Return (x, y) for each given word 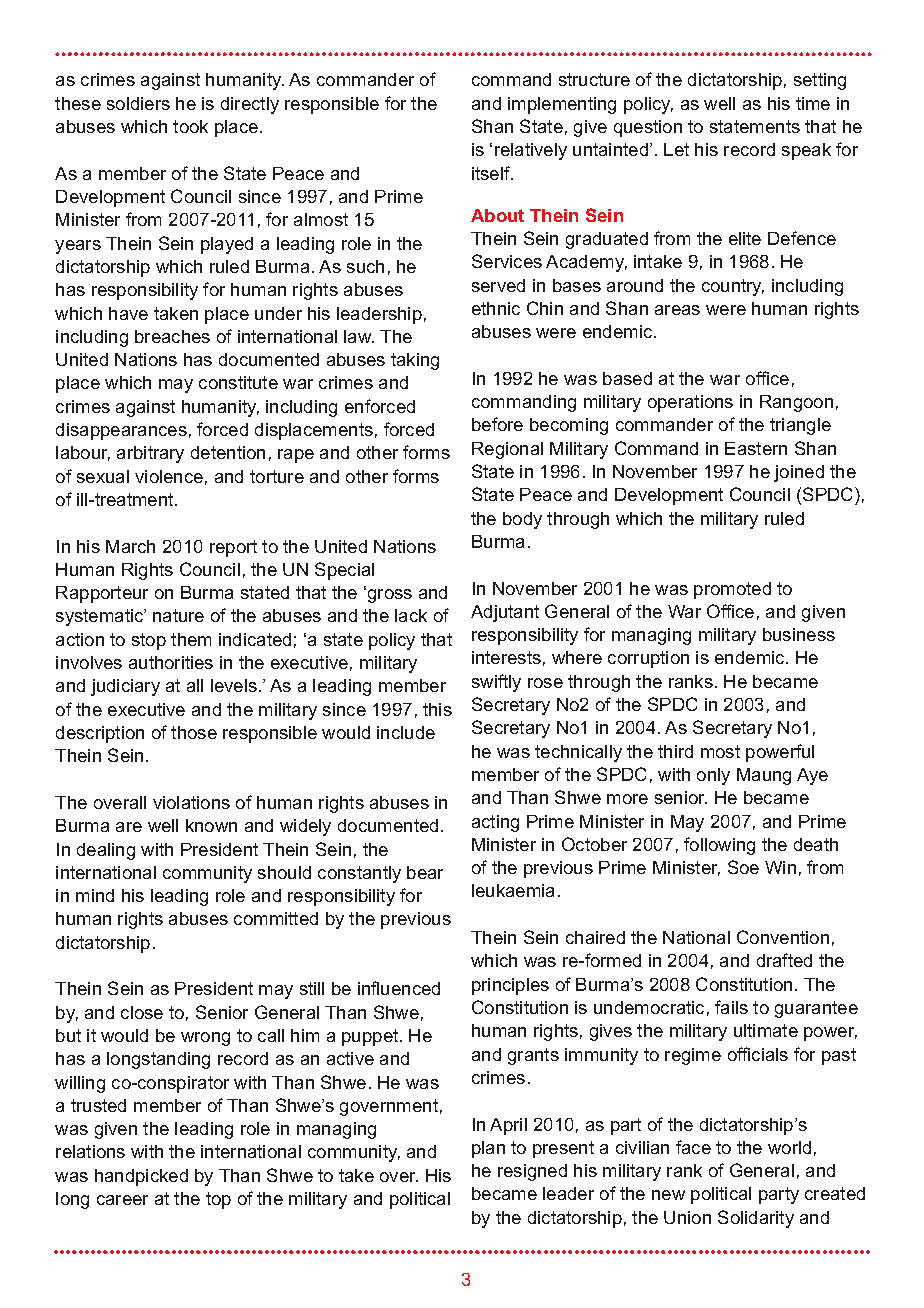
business (799, 634)
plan (488, 1149)
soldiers (138, 103)
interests (506, 657)
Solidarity (756, 1219)
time (813, 103)
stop (149, 641)
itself (492, 173)
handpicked (141, 1177)
